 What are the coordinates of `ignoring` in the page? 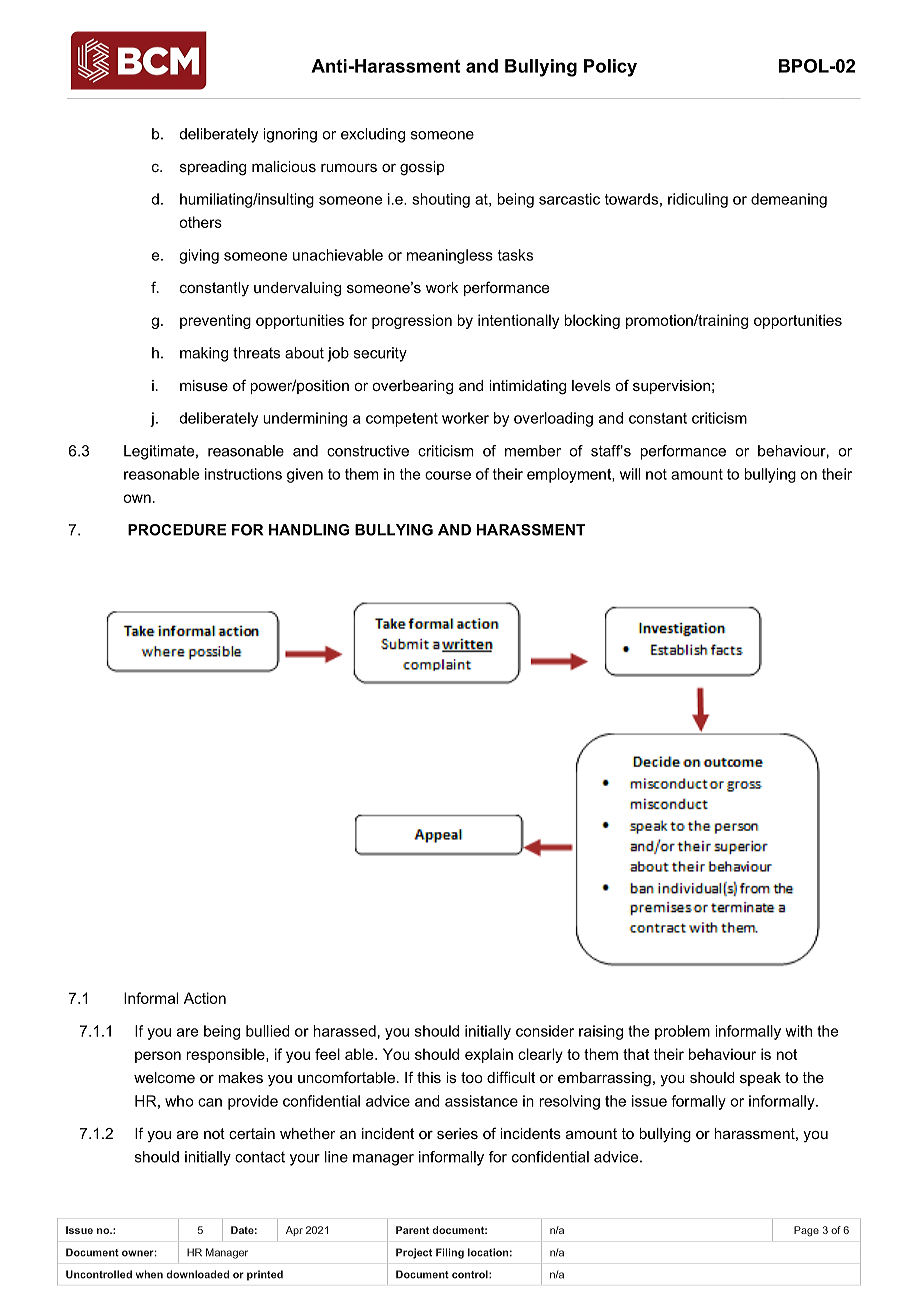 It's located at (290, 135).
